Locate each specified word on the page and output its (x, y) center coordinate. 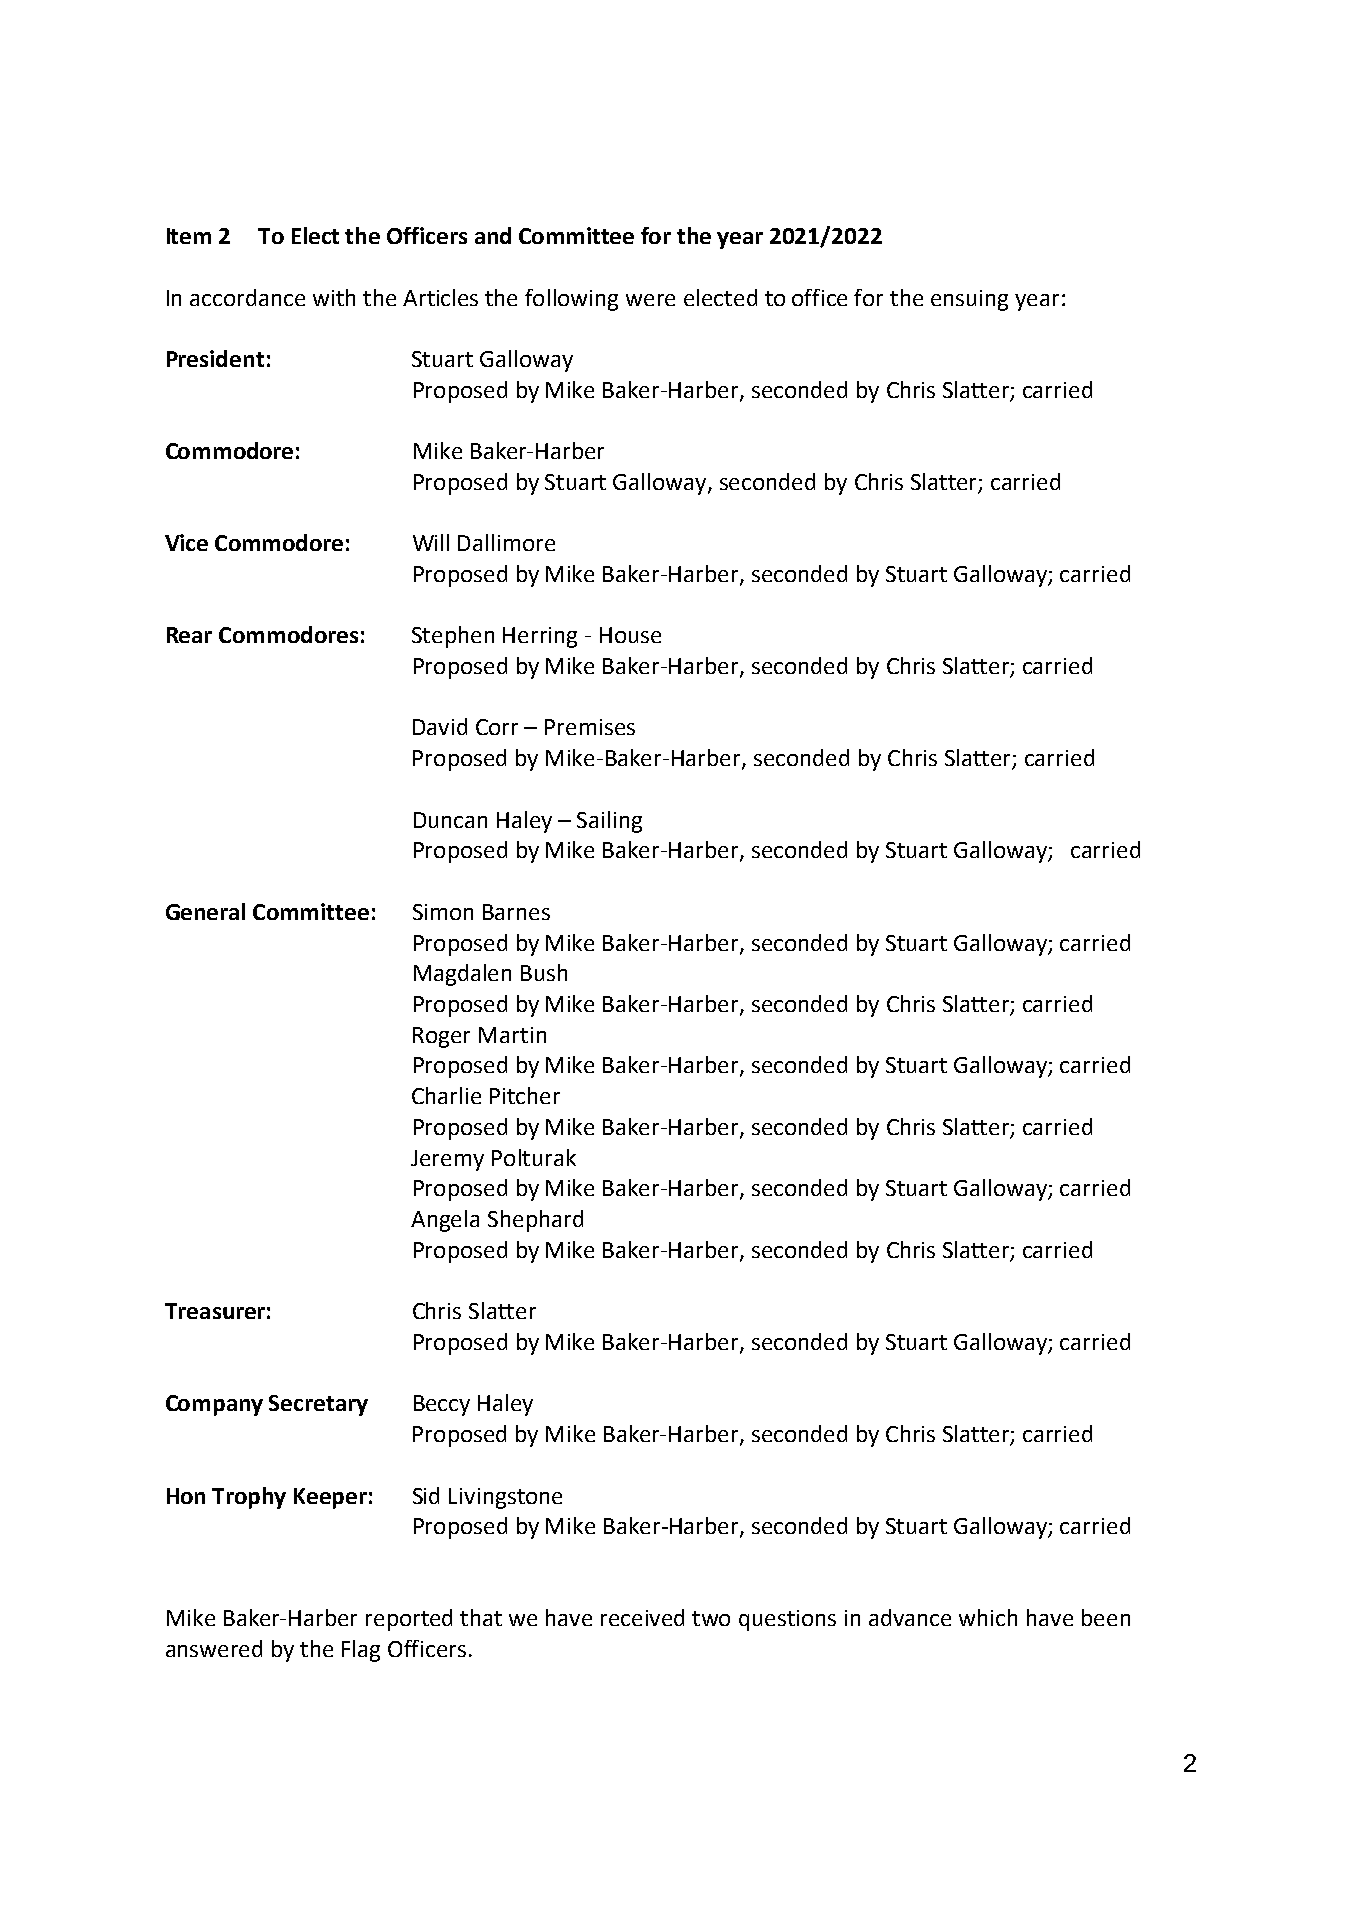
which (988, 1617)
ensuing (969, 300)
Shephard (535, 1221)
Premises (590, 727)
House (630, 635)
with (334, 297)
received (642, 1617)
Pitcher (525, 1095)
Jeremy (447, 1160)
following (571, 300)
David (440, 726)
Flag (361, 1651)
